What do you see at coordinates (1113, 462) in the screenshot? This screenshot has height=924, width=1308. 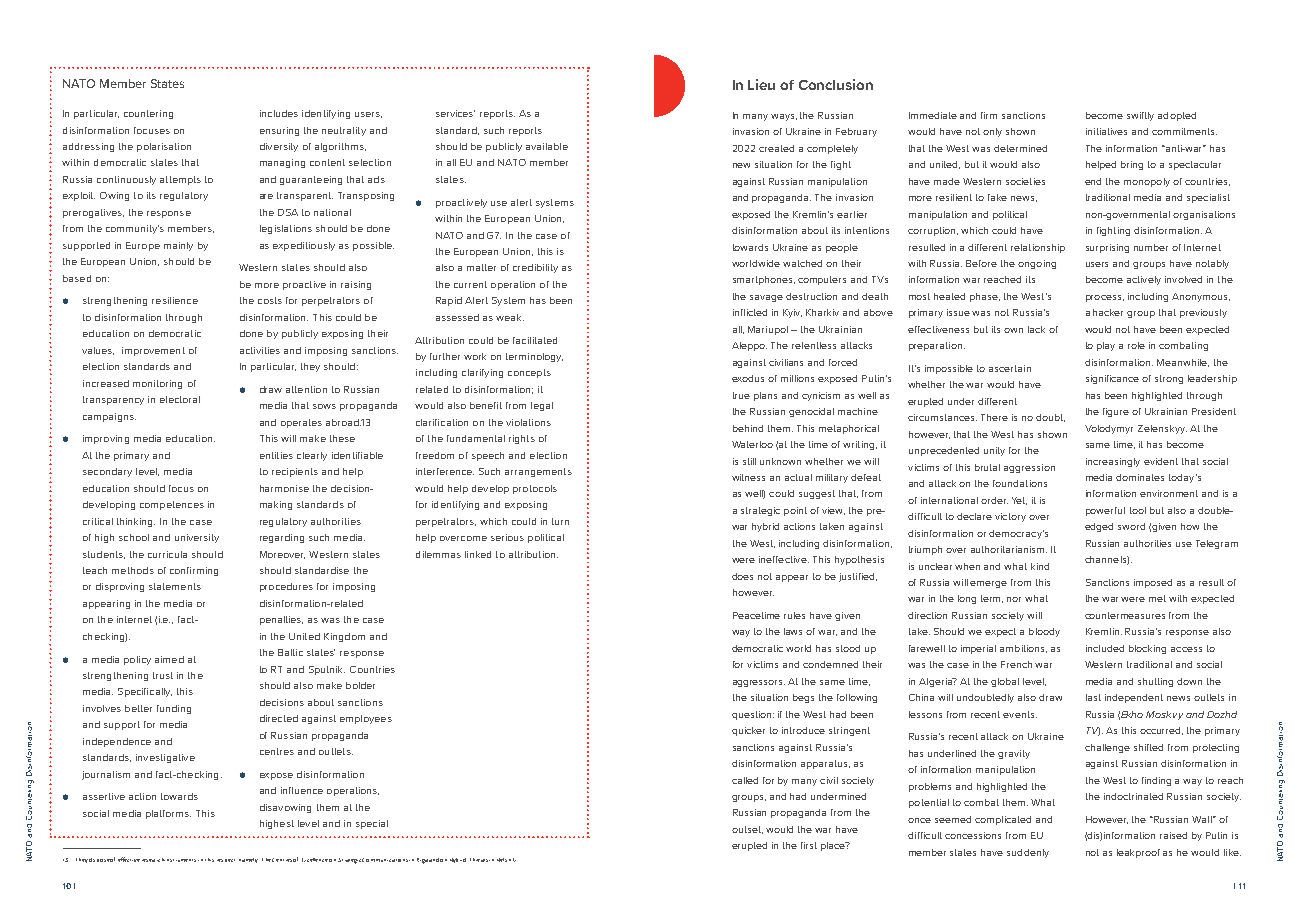 I see `increasingly` at bounding box center [1113, 462].
